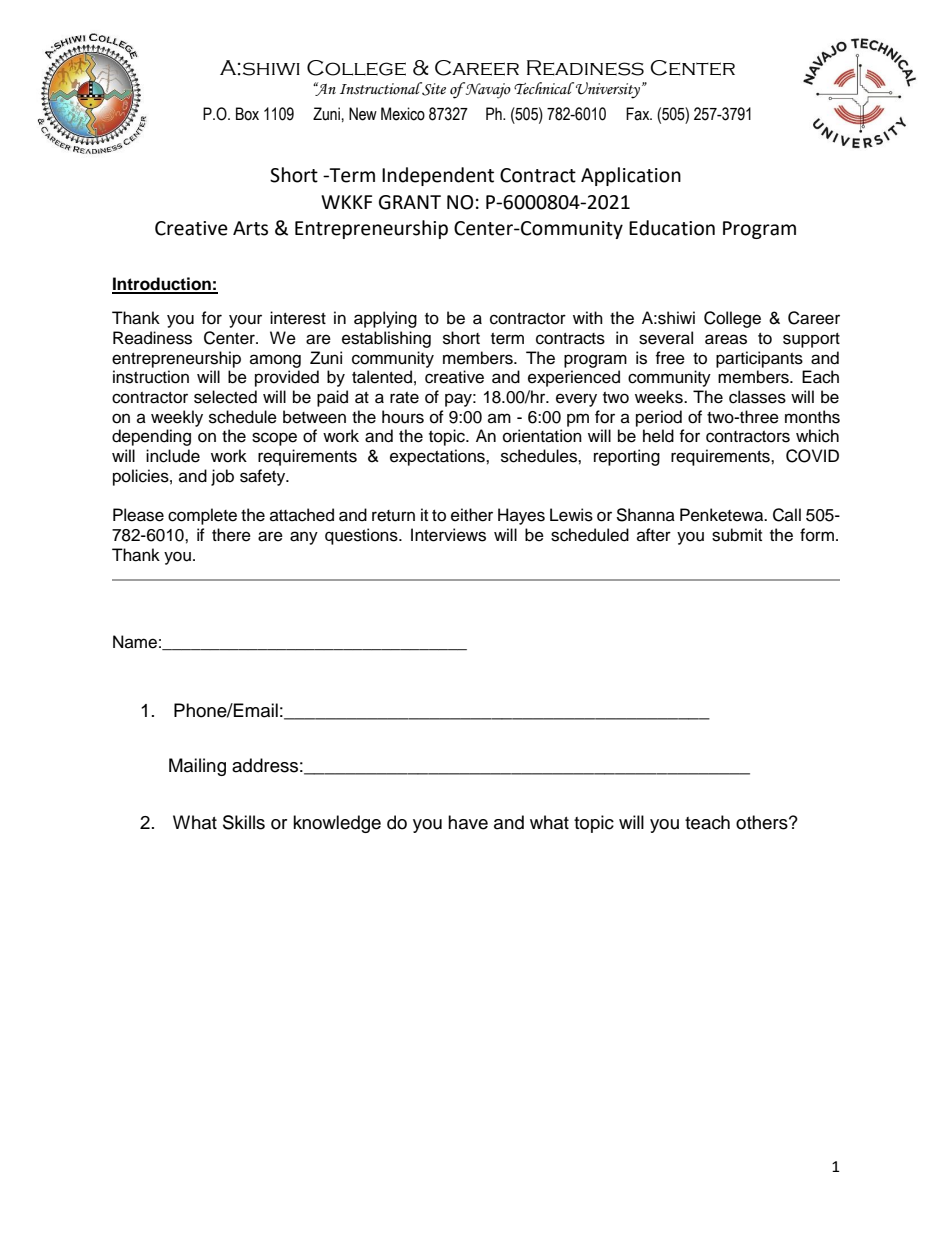 The height and width of the page is (1233, 952). I want to click on submit, so click(737, 535).
